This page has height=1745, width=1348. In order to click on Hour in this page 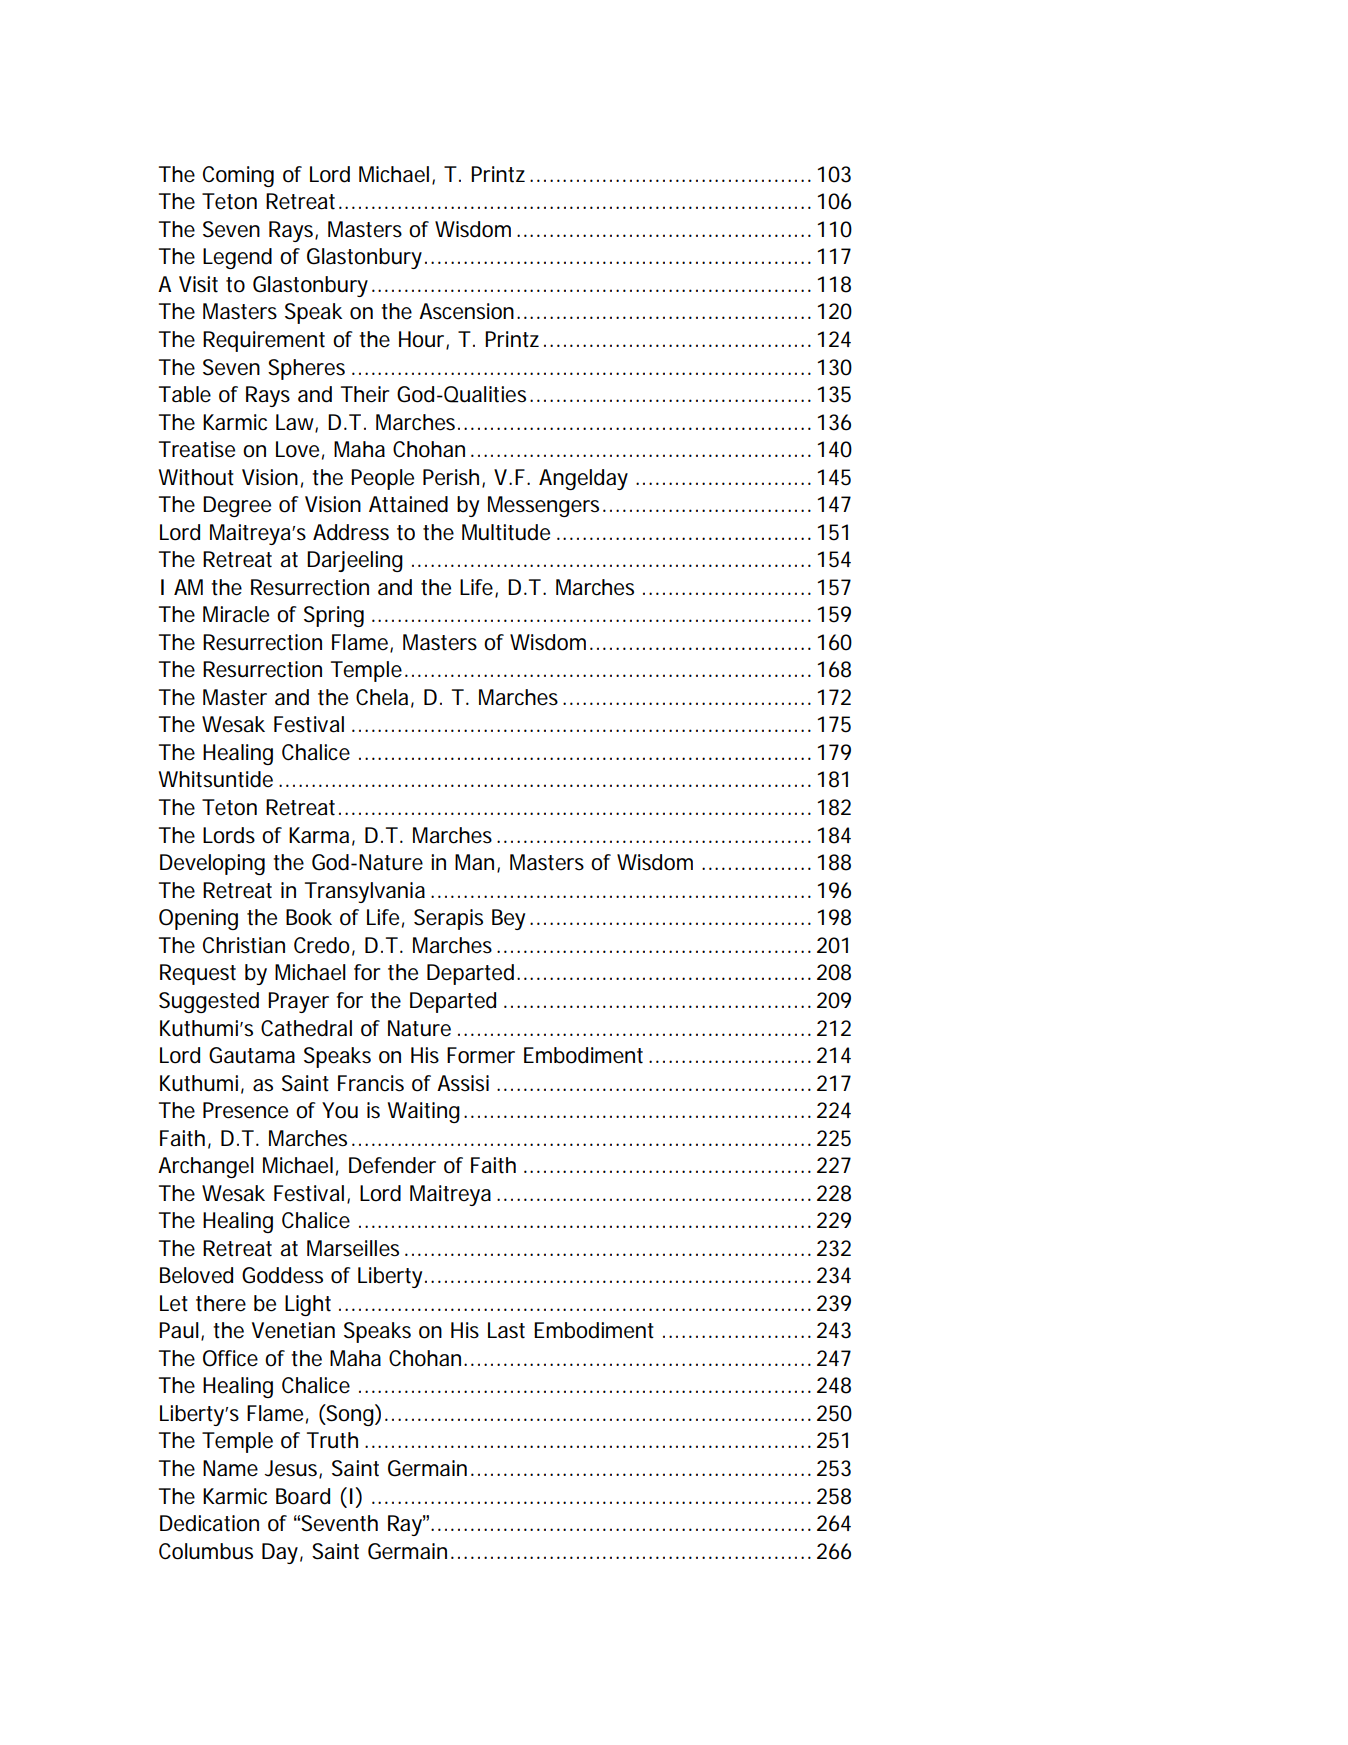, I will do `click(423, 340)`.
